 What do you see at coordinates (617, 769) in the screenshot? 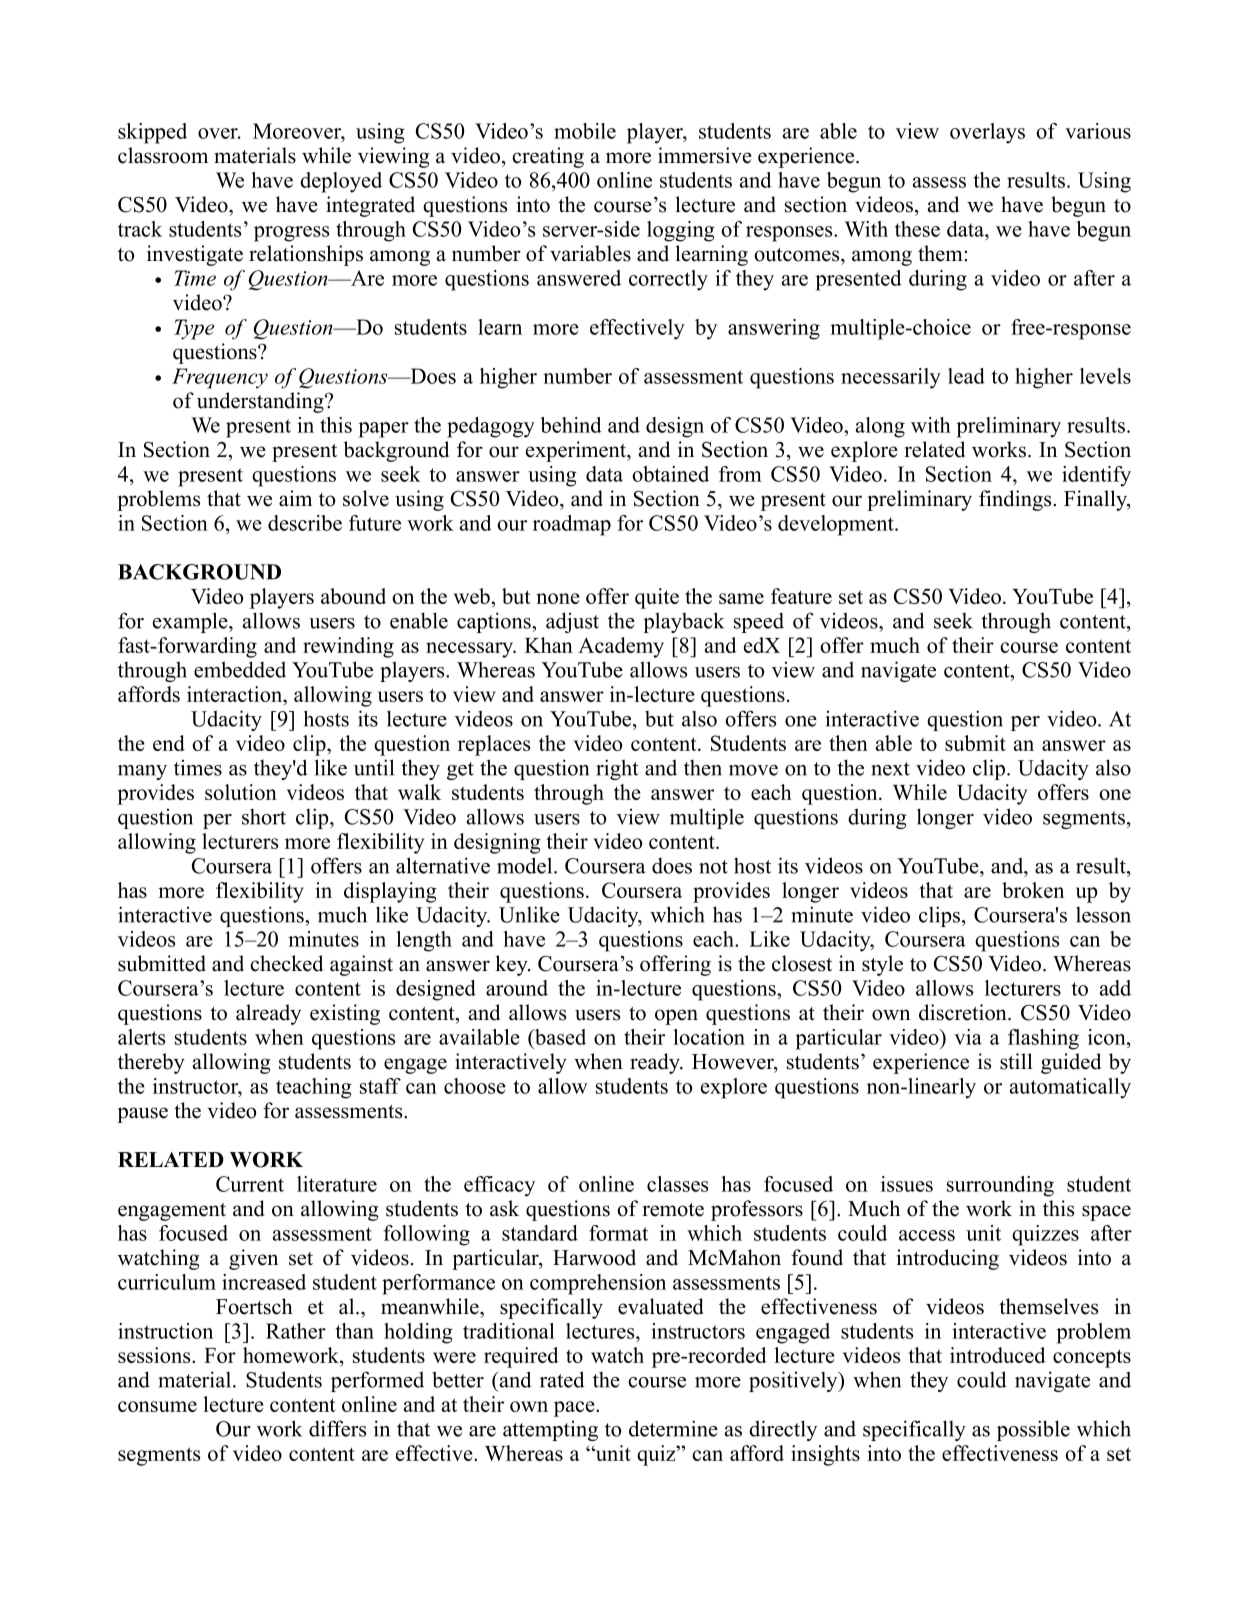
I see `right` at bounding box center [617, 769].
